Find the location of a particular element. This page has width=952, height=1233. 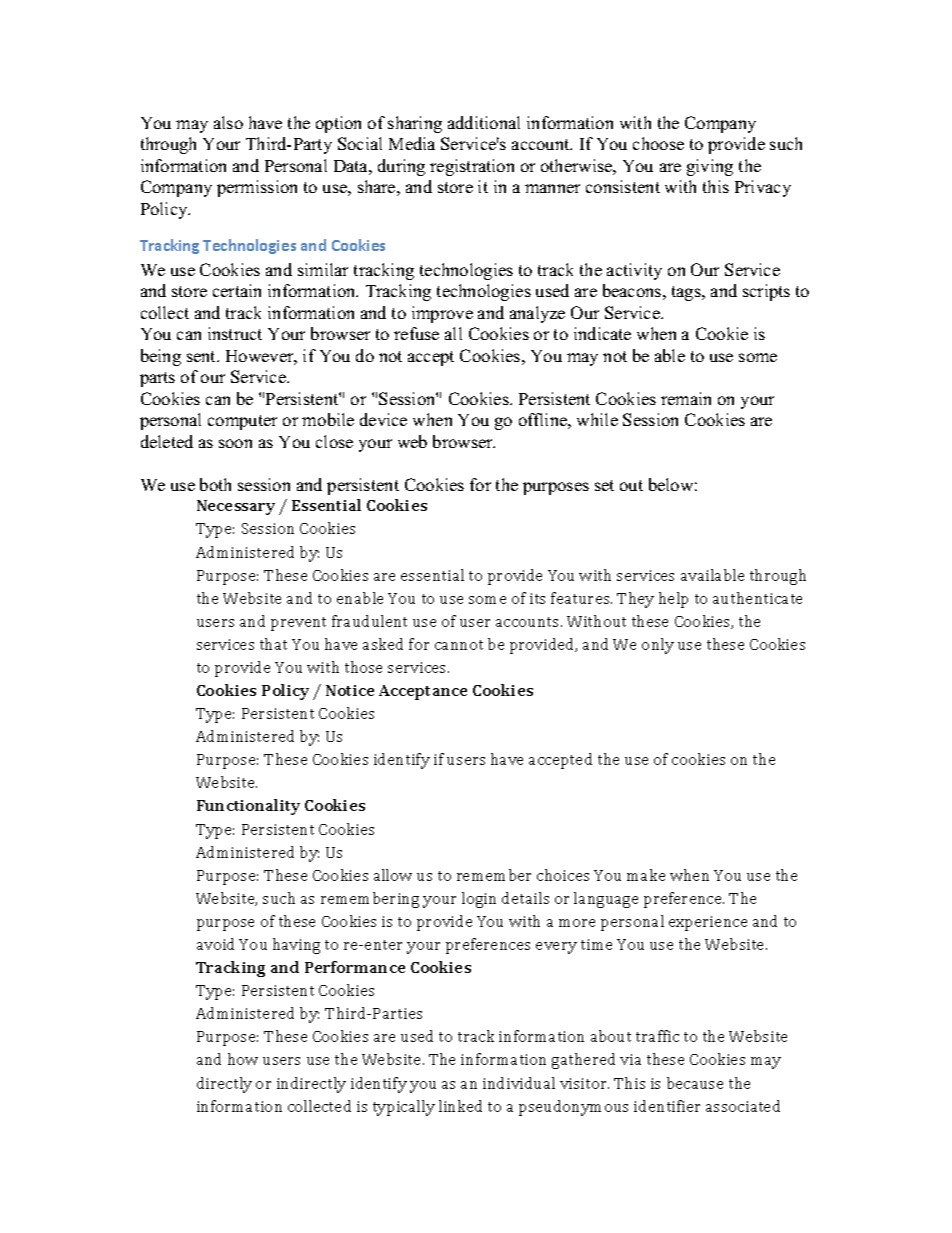

registration is located at coordinates (472, 167).
